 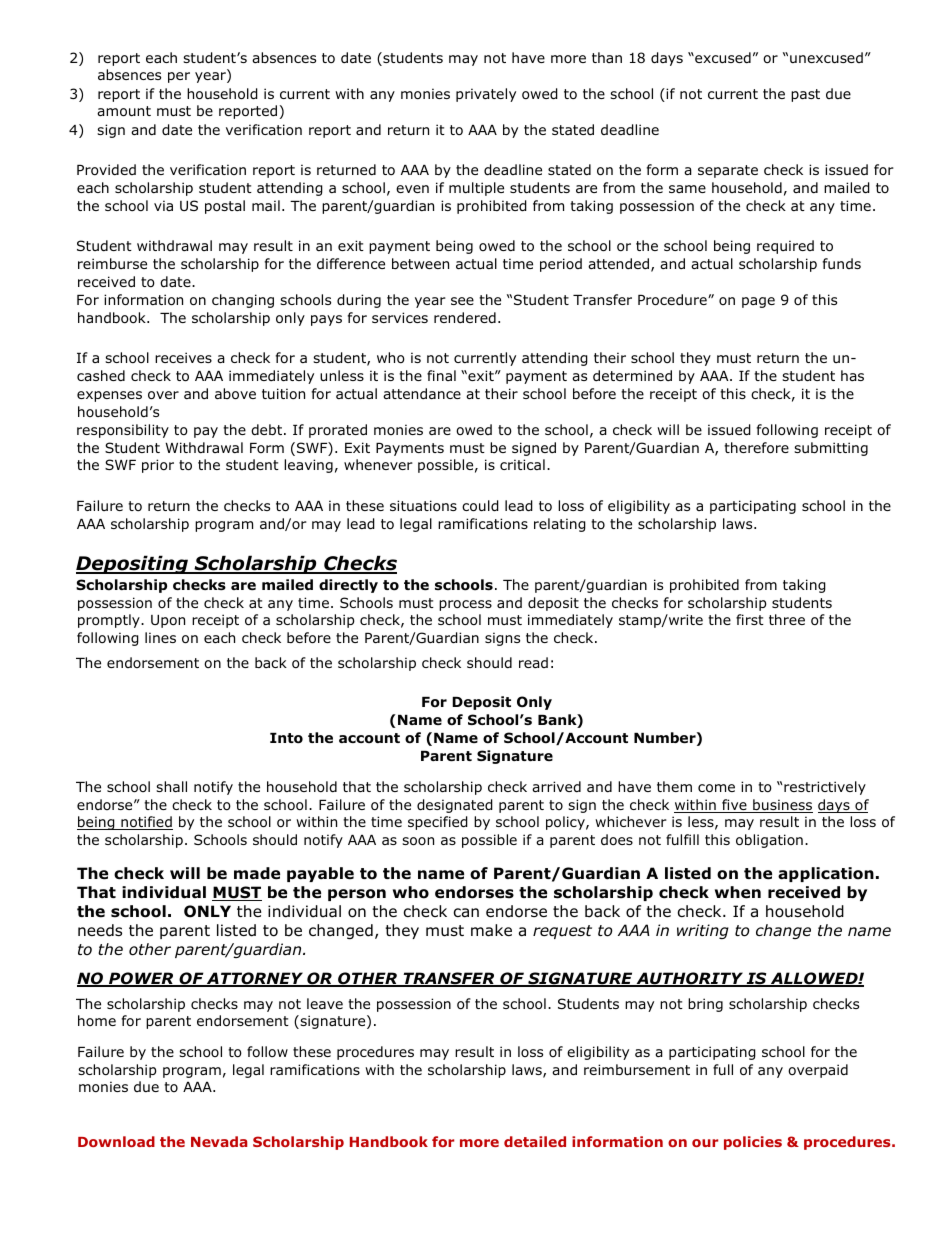 I want to click on past, so click(x=805, y=95).
